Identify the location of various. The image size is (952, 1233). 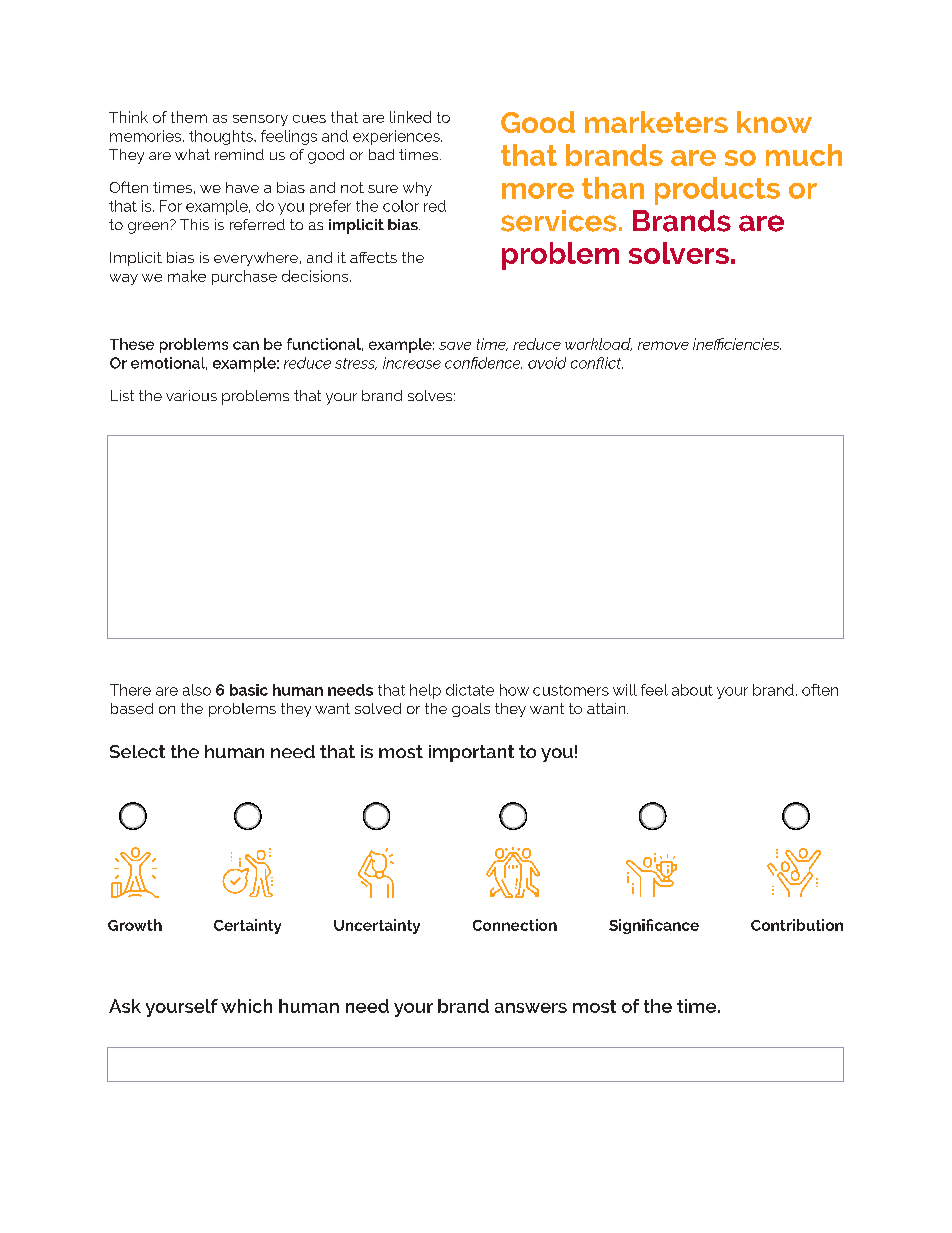
(191, 395).
